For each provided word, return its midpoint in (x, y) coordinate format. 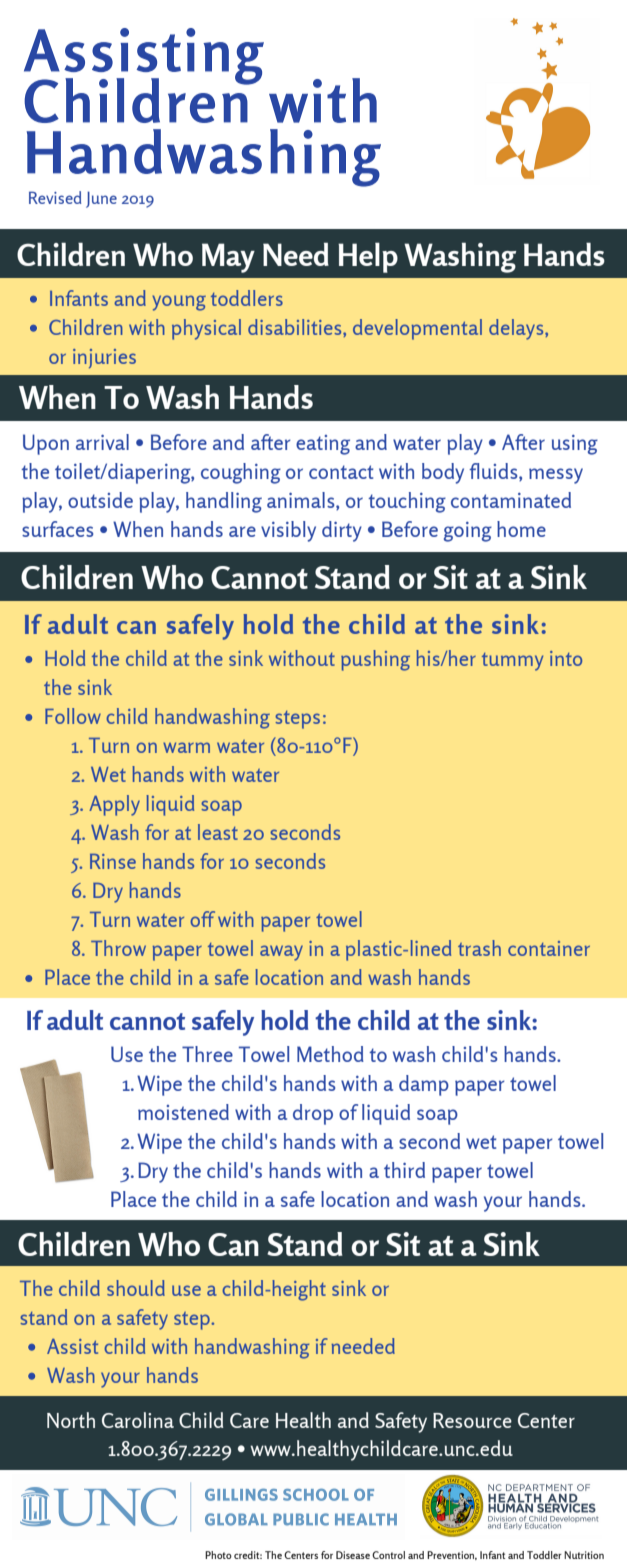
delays (517, 329)
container (549, 948)
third (404, 1170)
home (521, 529)
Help (368, 258)
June (101, 199)
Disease (353, 1555)
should (136, 1288)
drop (313, 1114)
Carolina (138, 1420)
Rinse (113, 861)
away (281, 953)
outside (100, 500)
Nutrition (584, 1555)
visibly (288, 531)
